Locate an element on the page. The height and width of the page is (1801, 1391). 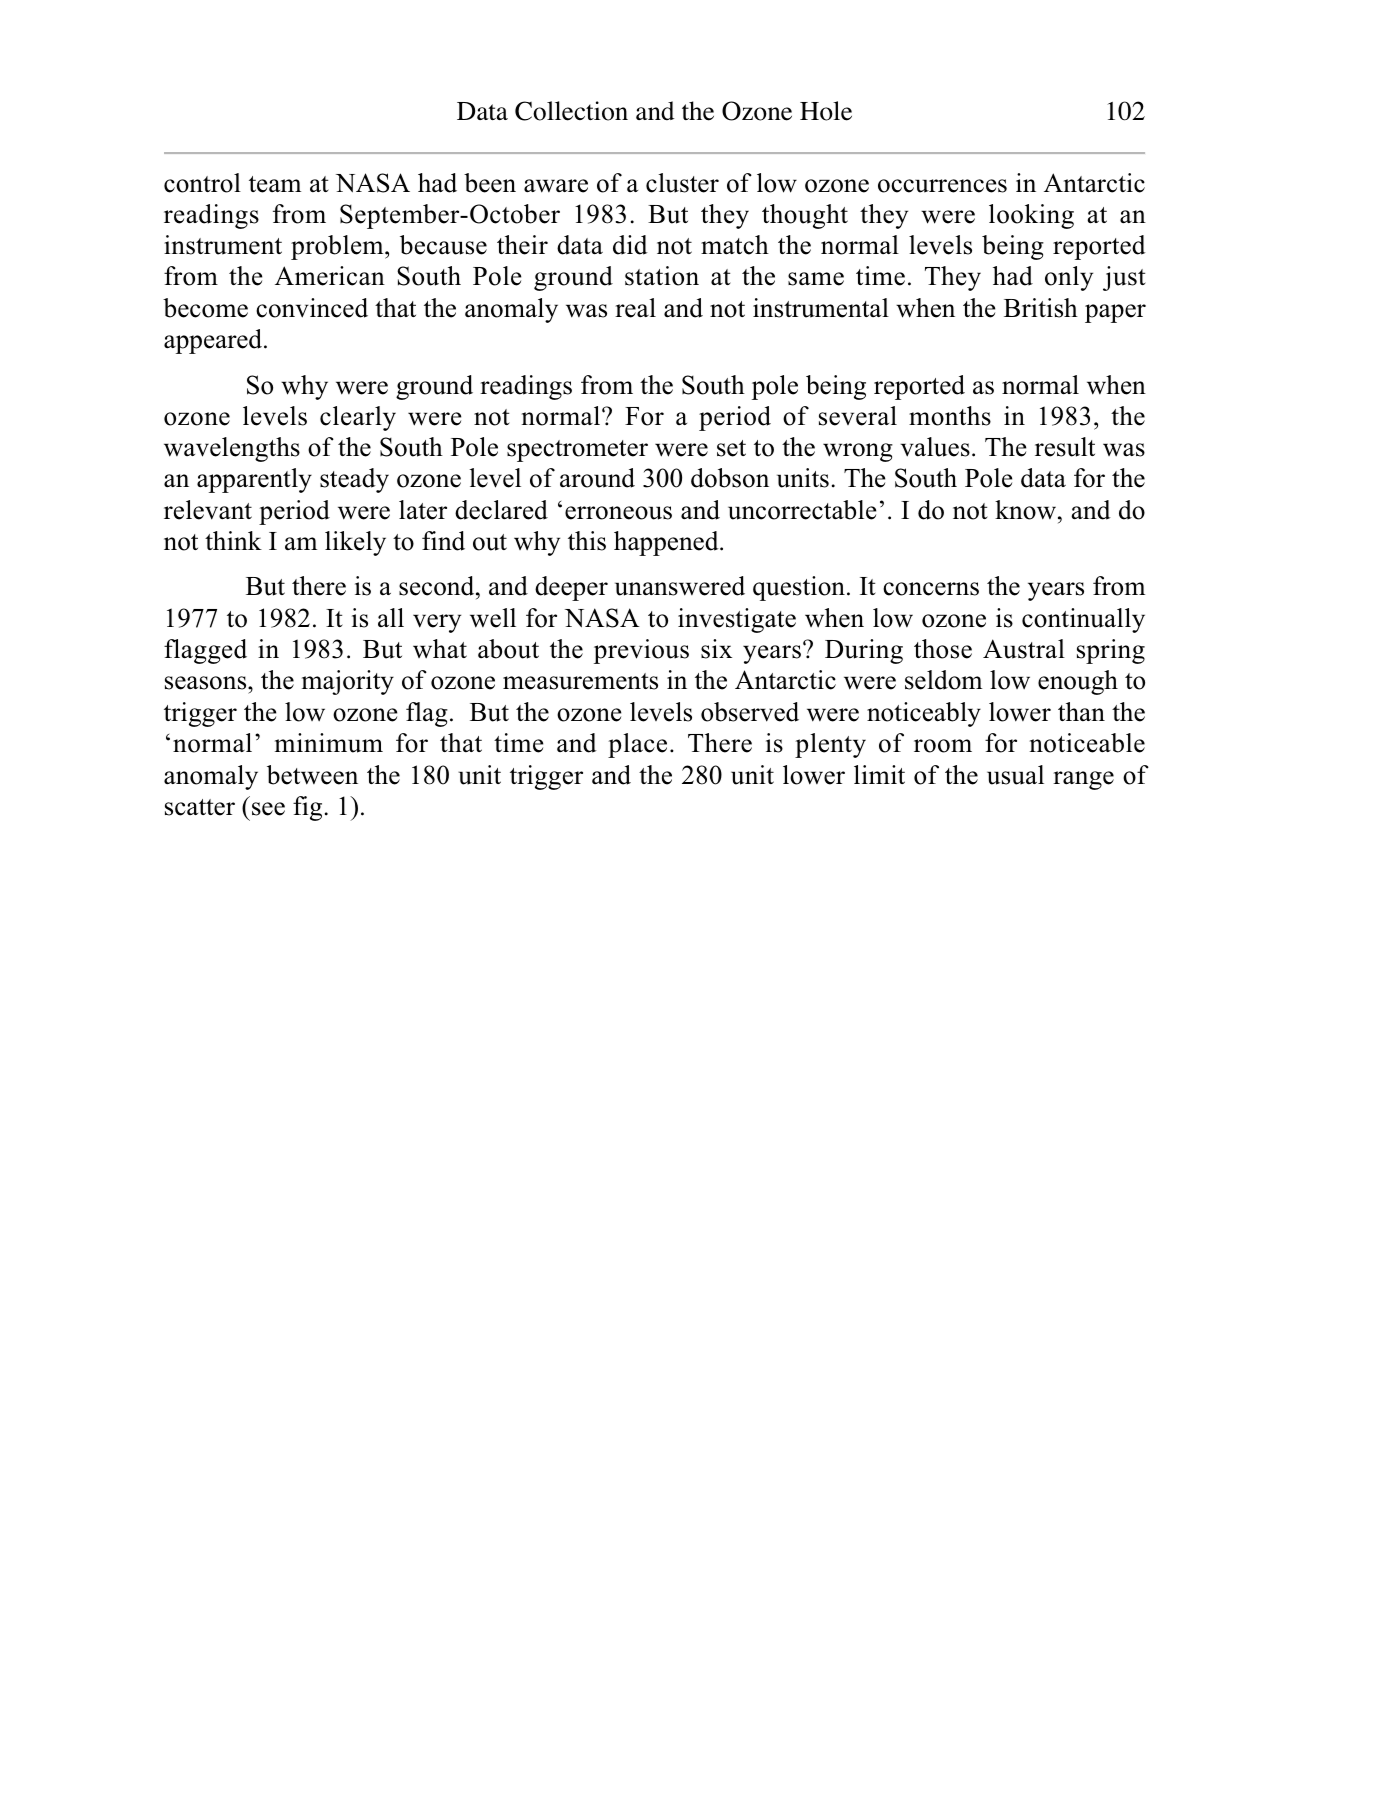
Collection is located at coordinates (571, 111).
